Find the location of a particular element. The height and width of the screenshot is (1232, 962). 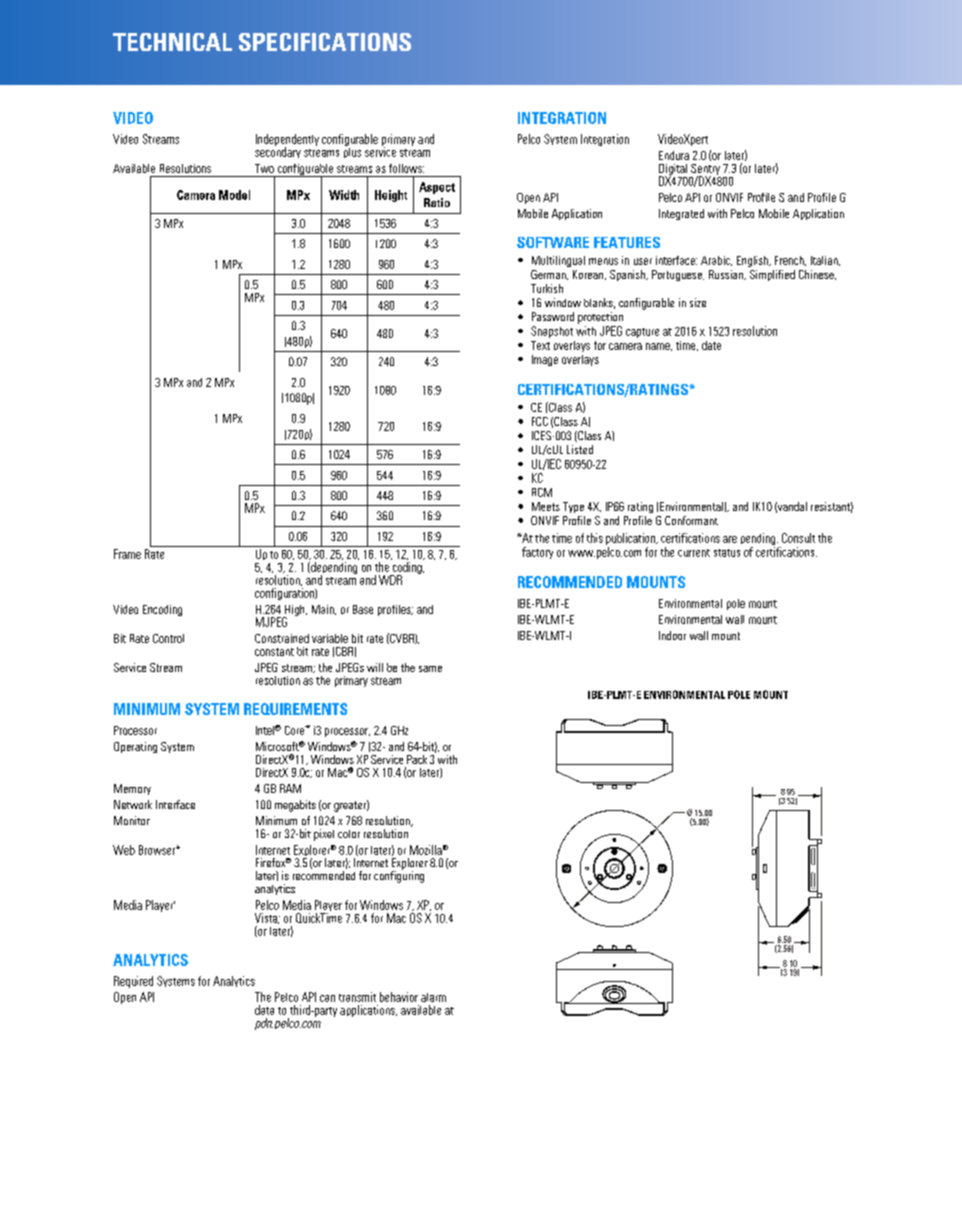

FEATURES is located at coordinates (627, 242).
